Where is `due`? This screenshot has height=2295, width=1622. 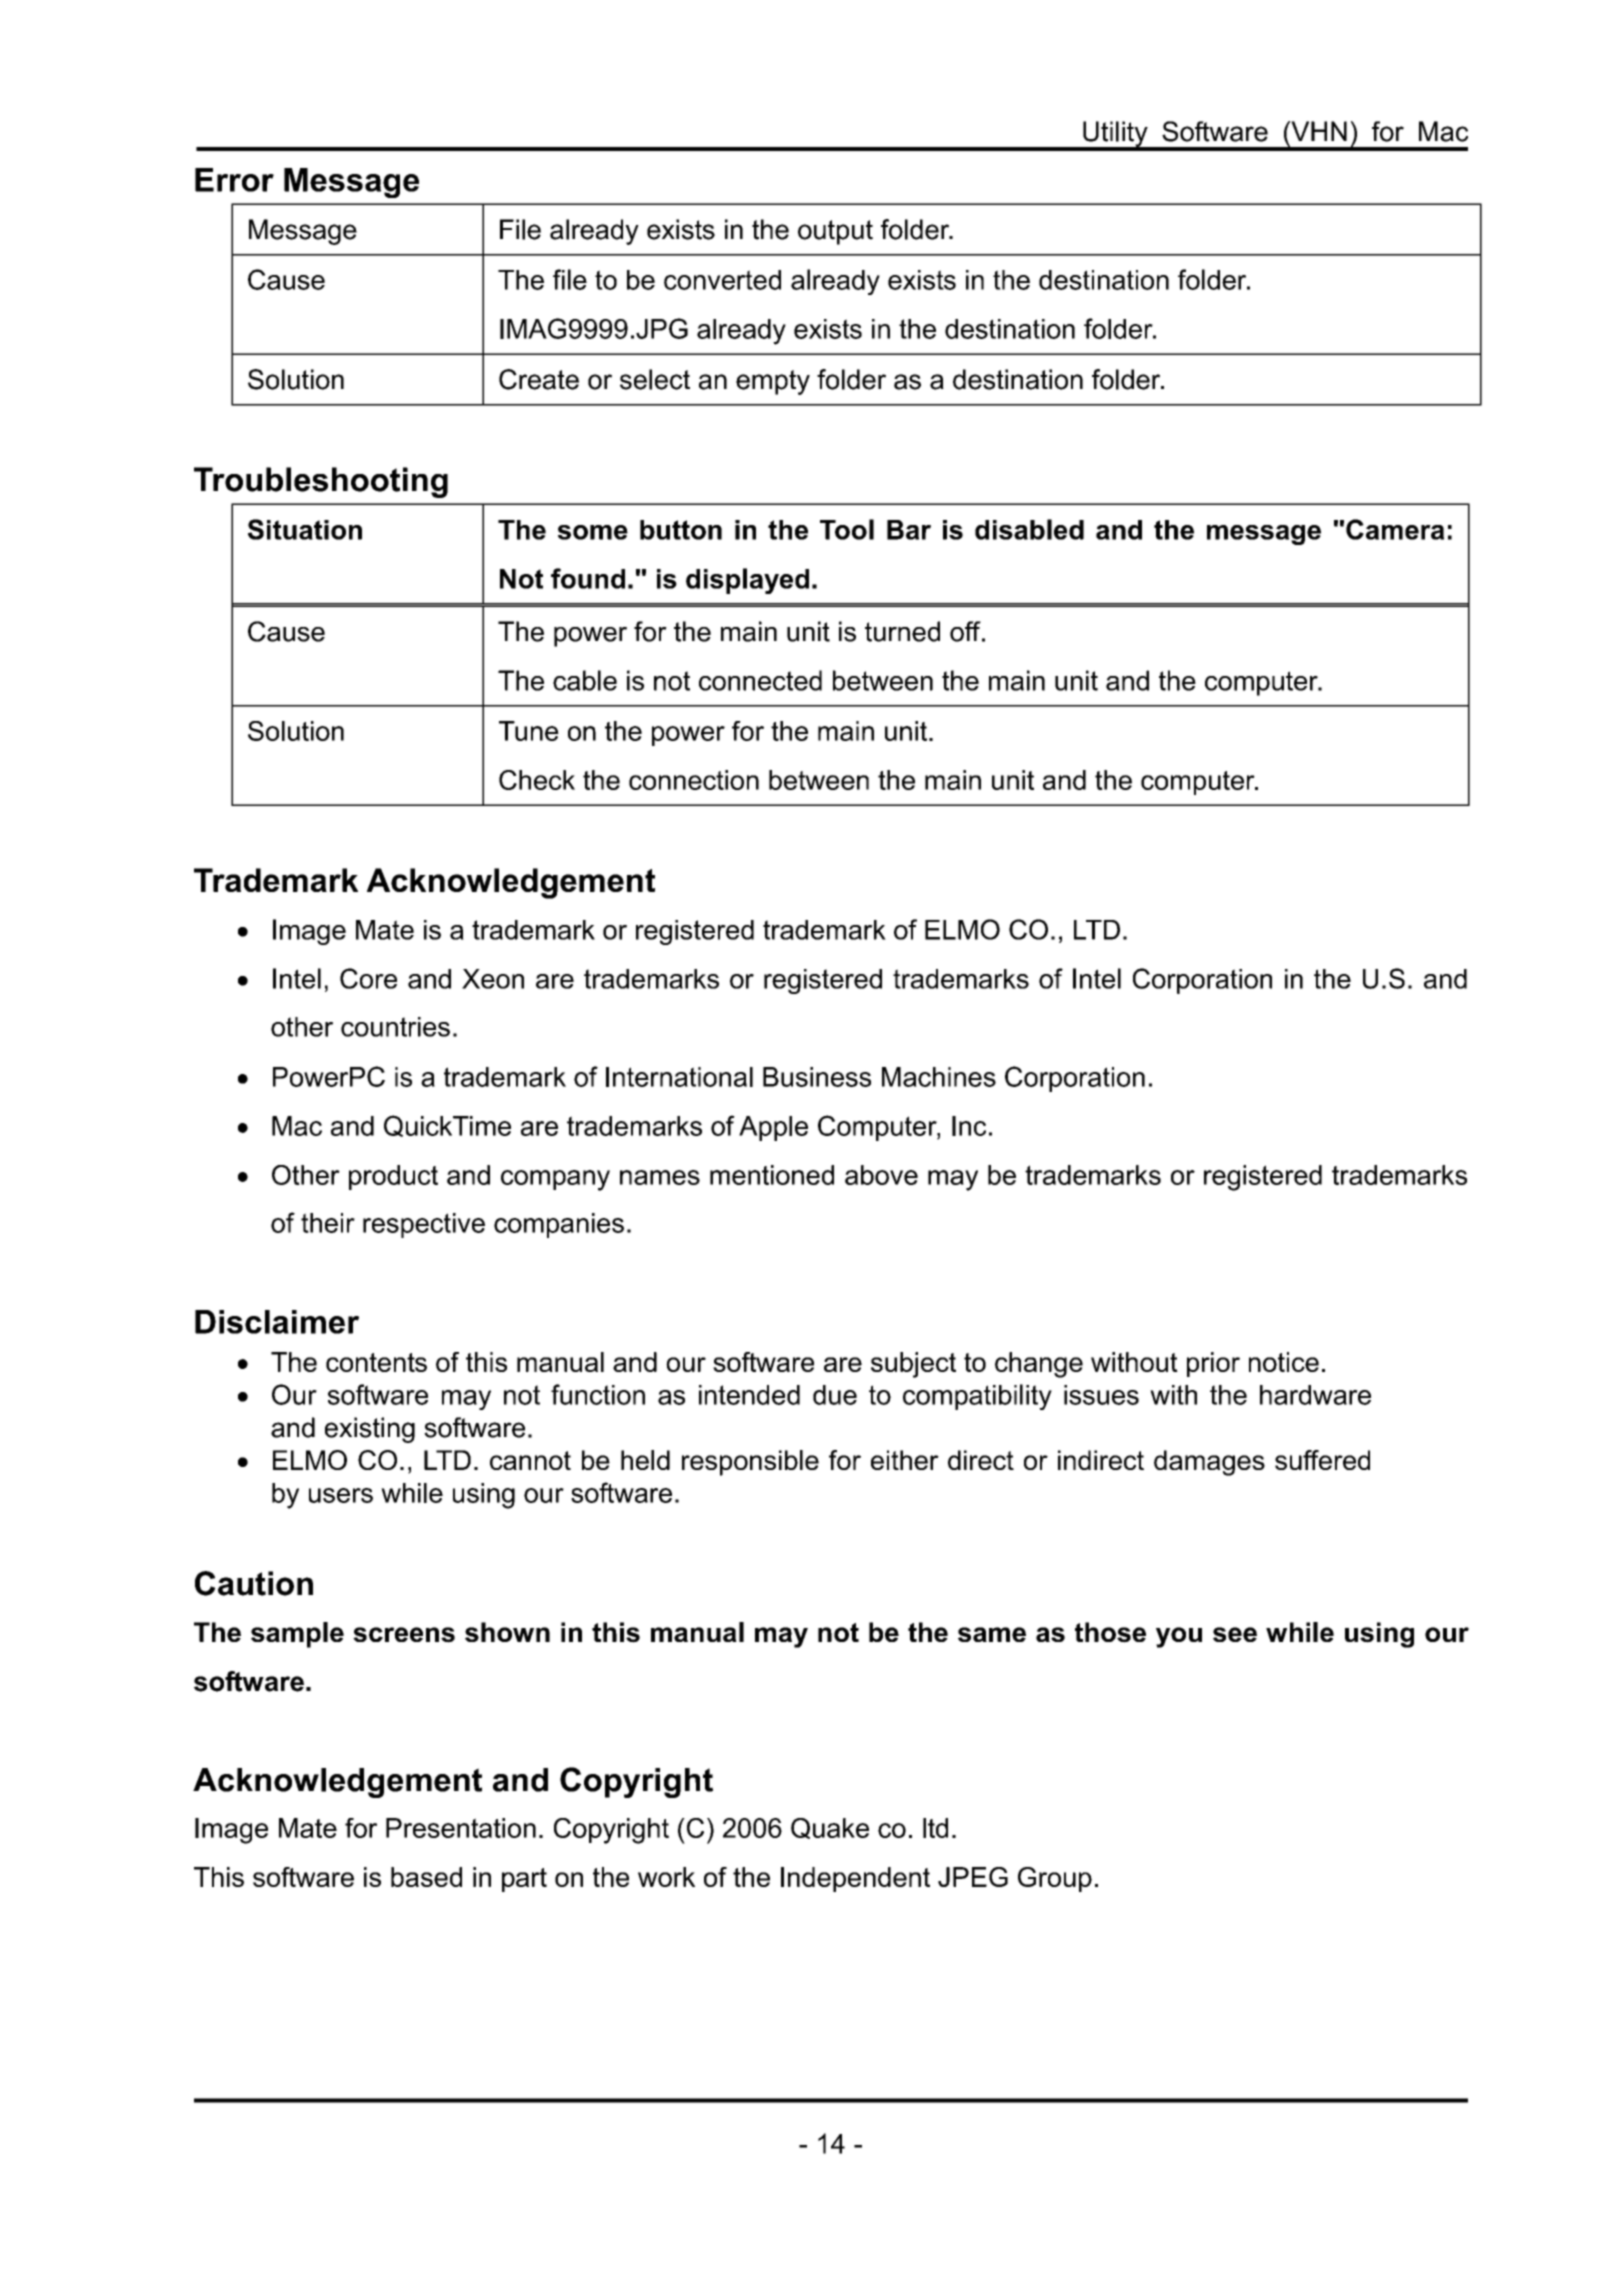 due is located at coordinates (835, 1395).
